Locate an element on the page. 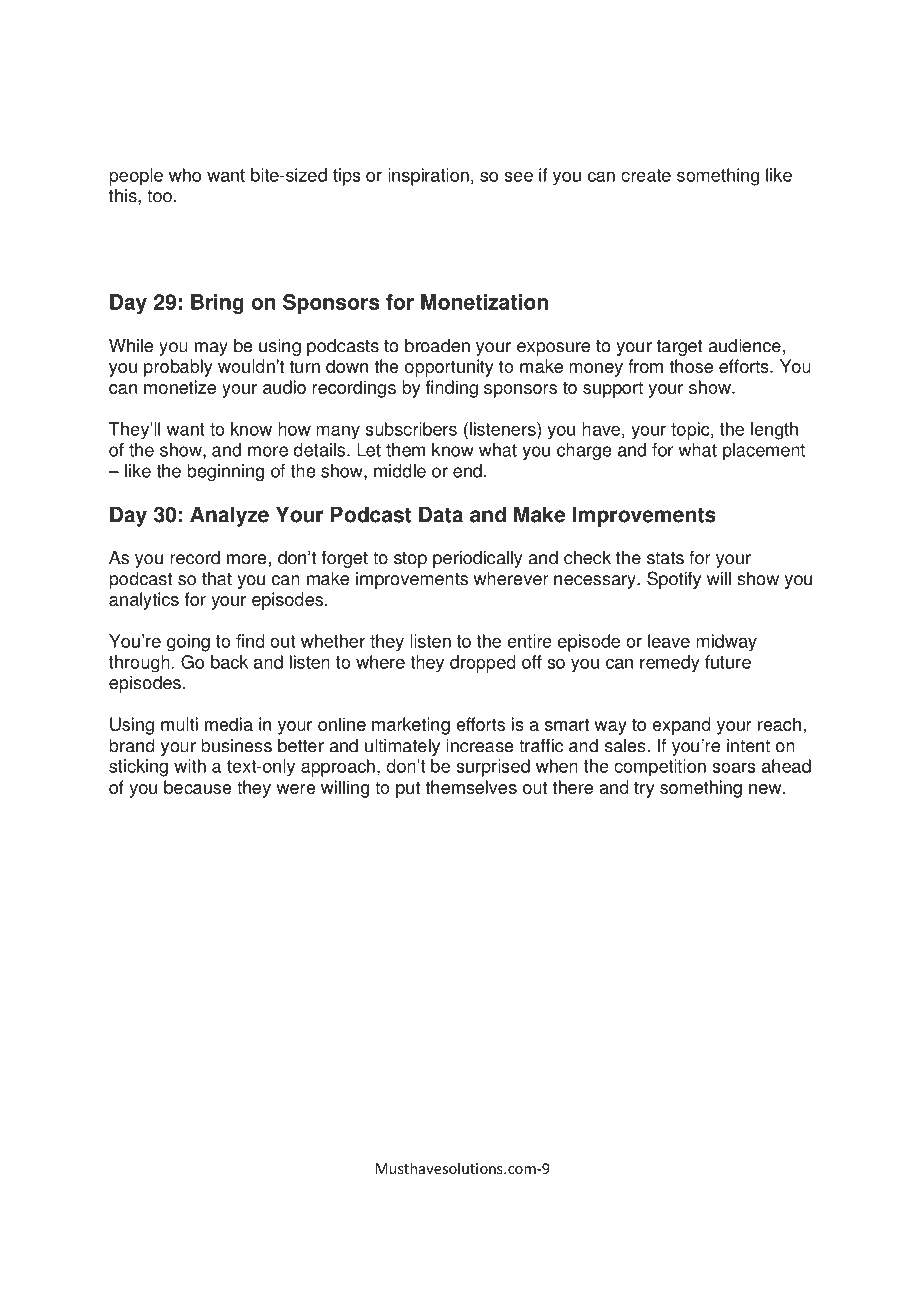  placement is located at coordinates (764, 452).
